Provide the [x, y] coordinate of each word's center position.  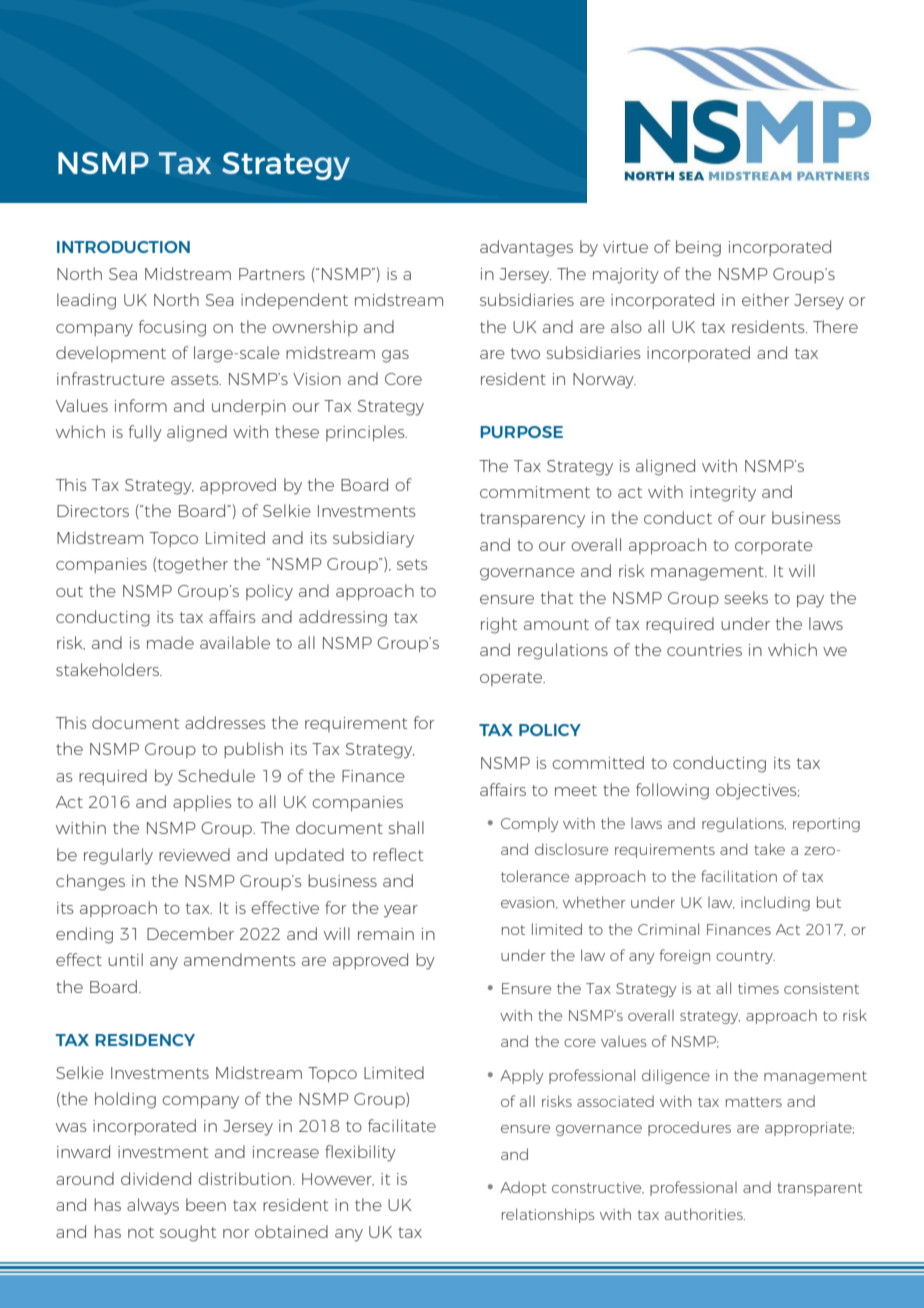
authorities [705, 1214]
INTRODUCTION [123, 247]
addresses [225, 722]
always [153, 1206]
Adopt [523, 1188]
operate [512, 679]
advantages [526, 248]
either [765, 299]
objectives [757, 791]
